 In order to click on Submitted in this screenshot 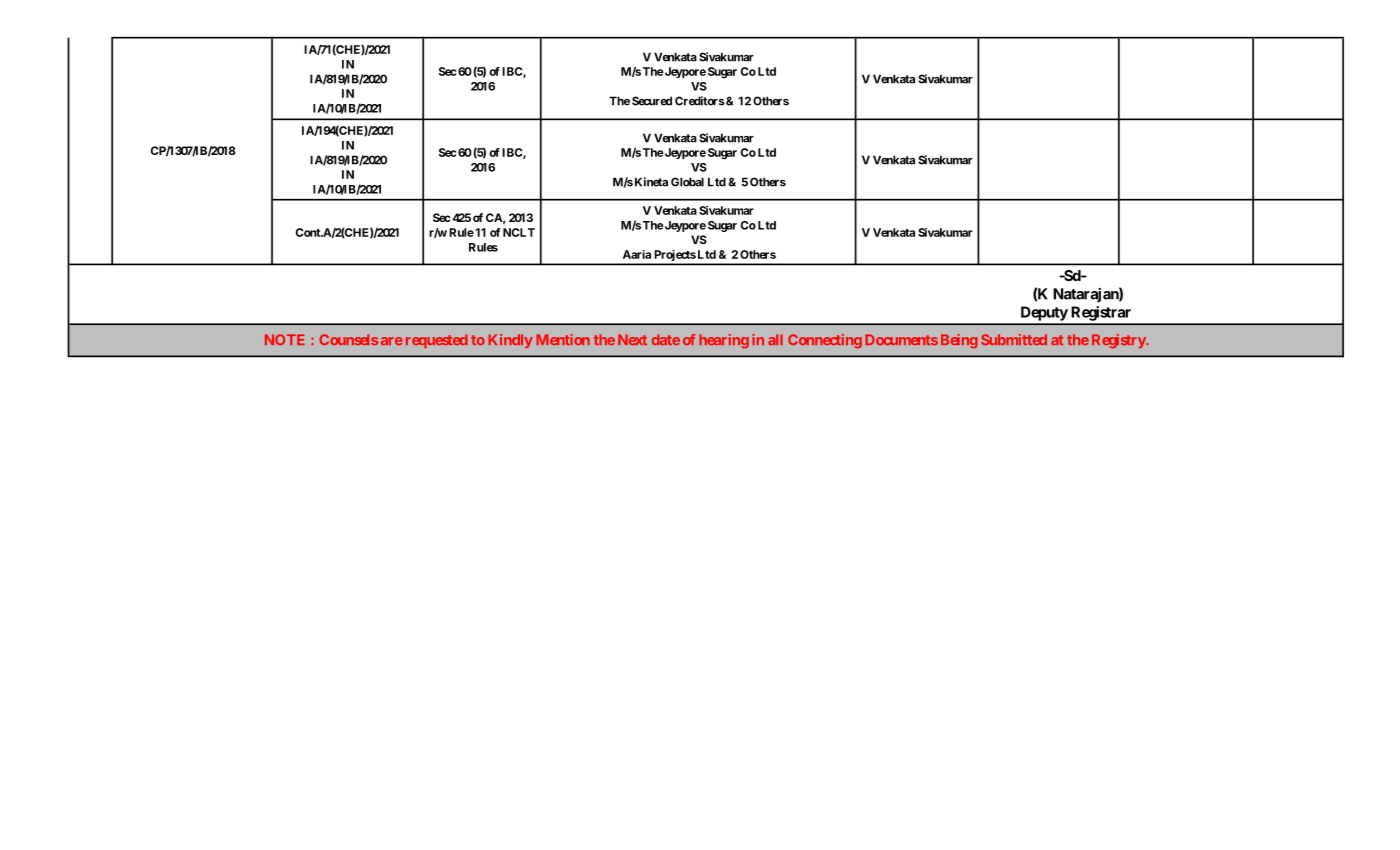, I will do `click(1014, 339)`.
